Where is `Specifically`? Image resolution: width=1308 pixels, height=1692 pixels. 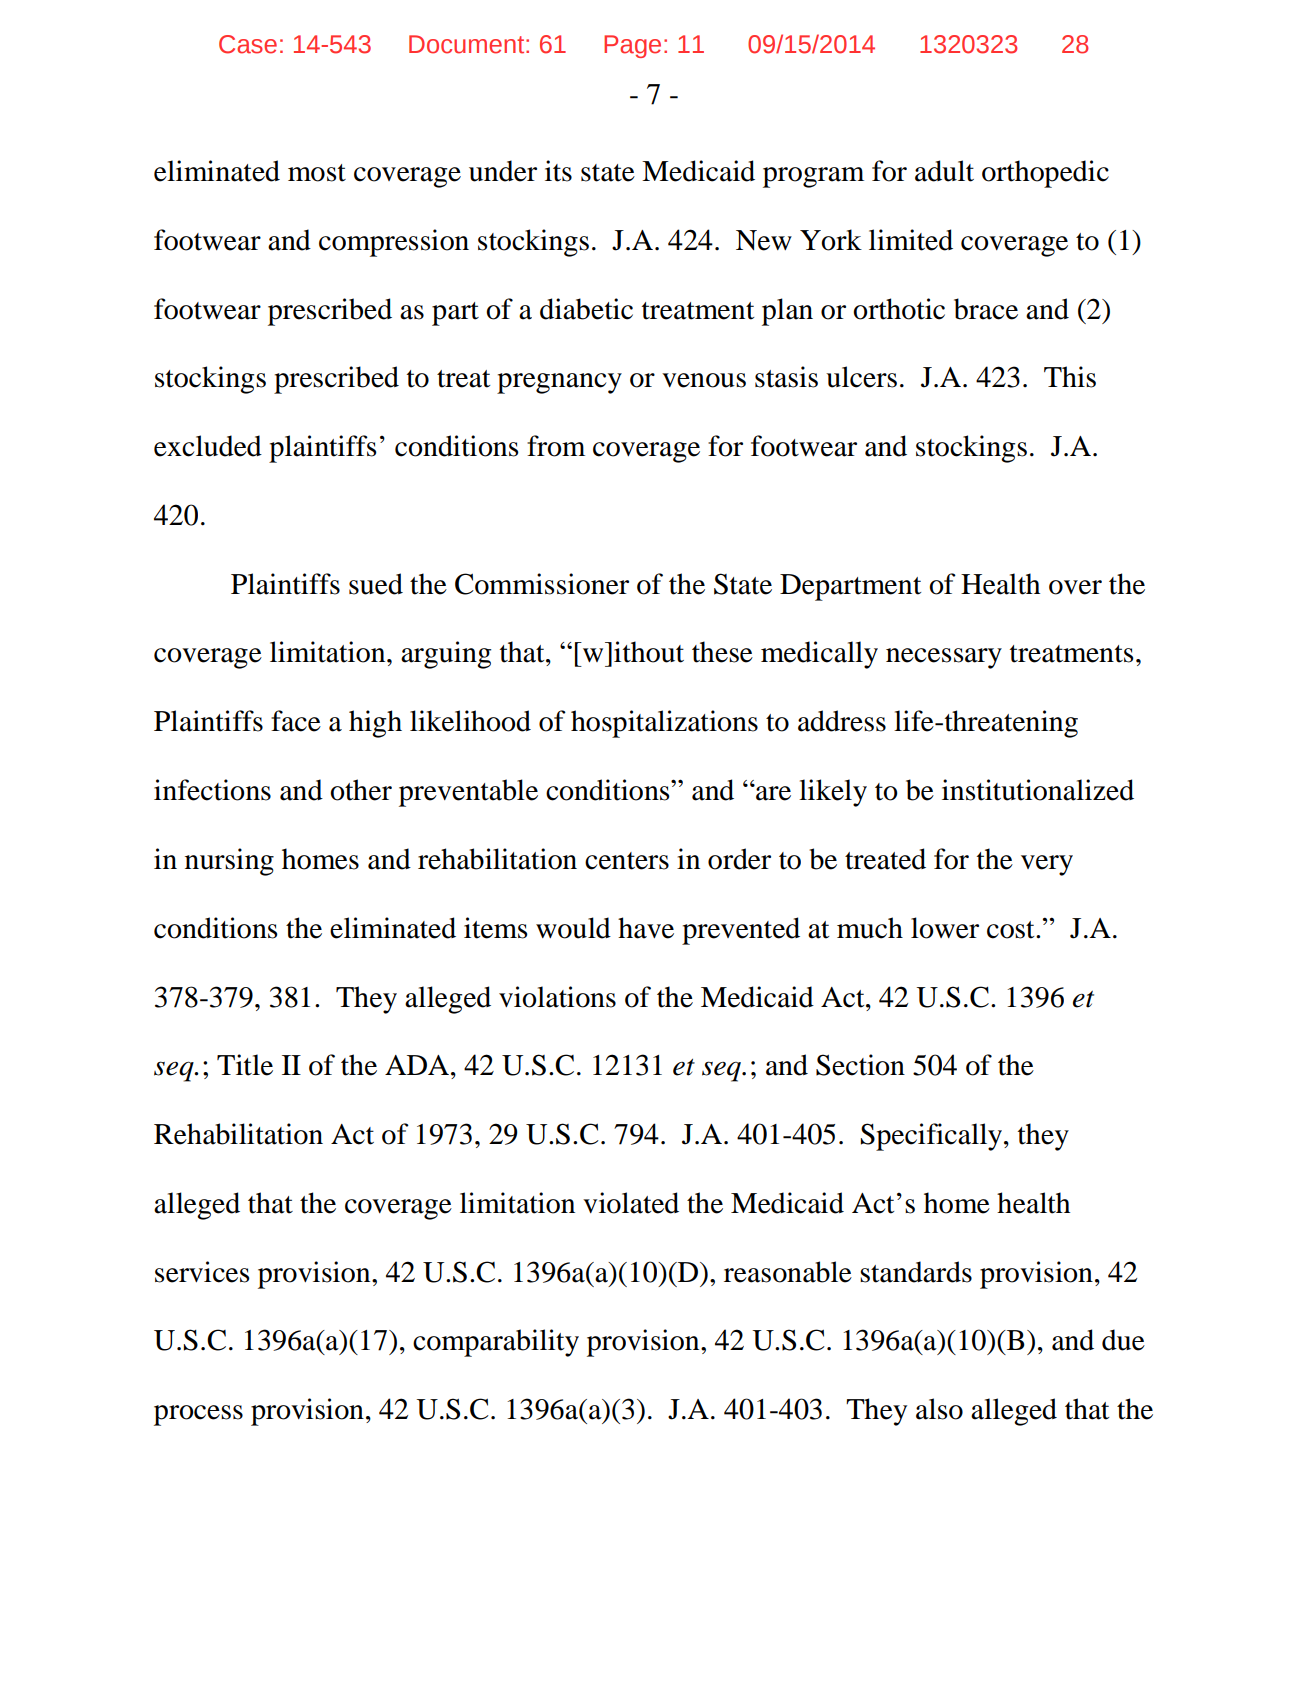 Specifically is located at coordinates (933, 1137).
